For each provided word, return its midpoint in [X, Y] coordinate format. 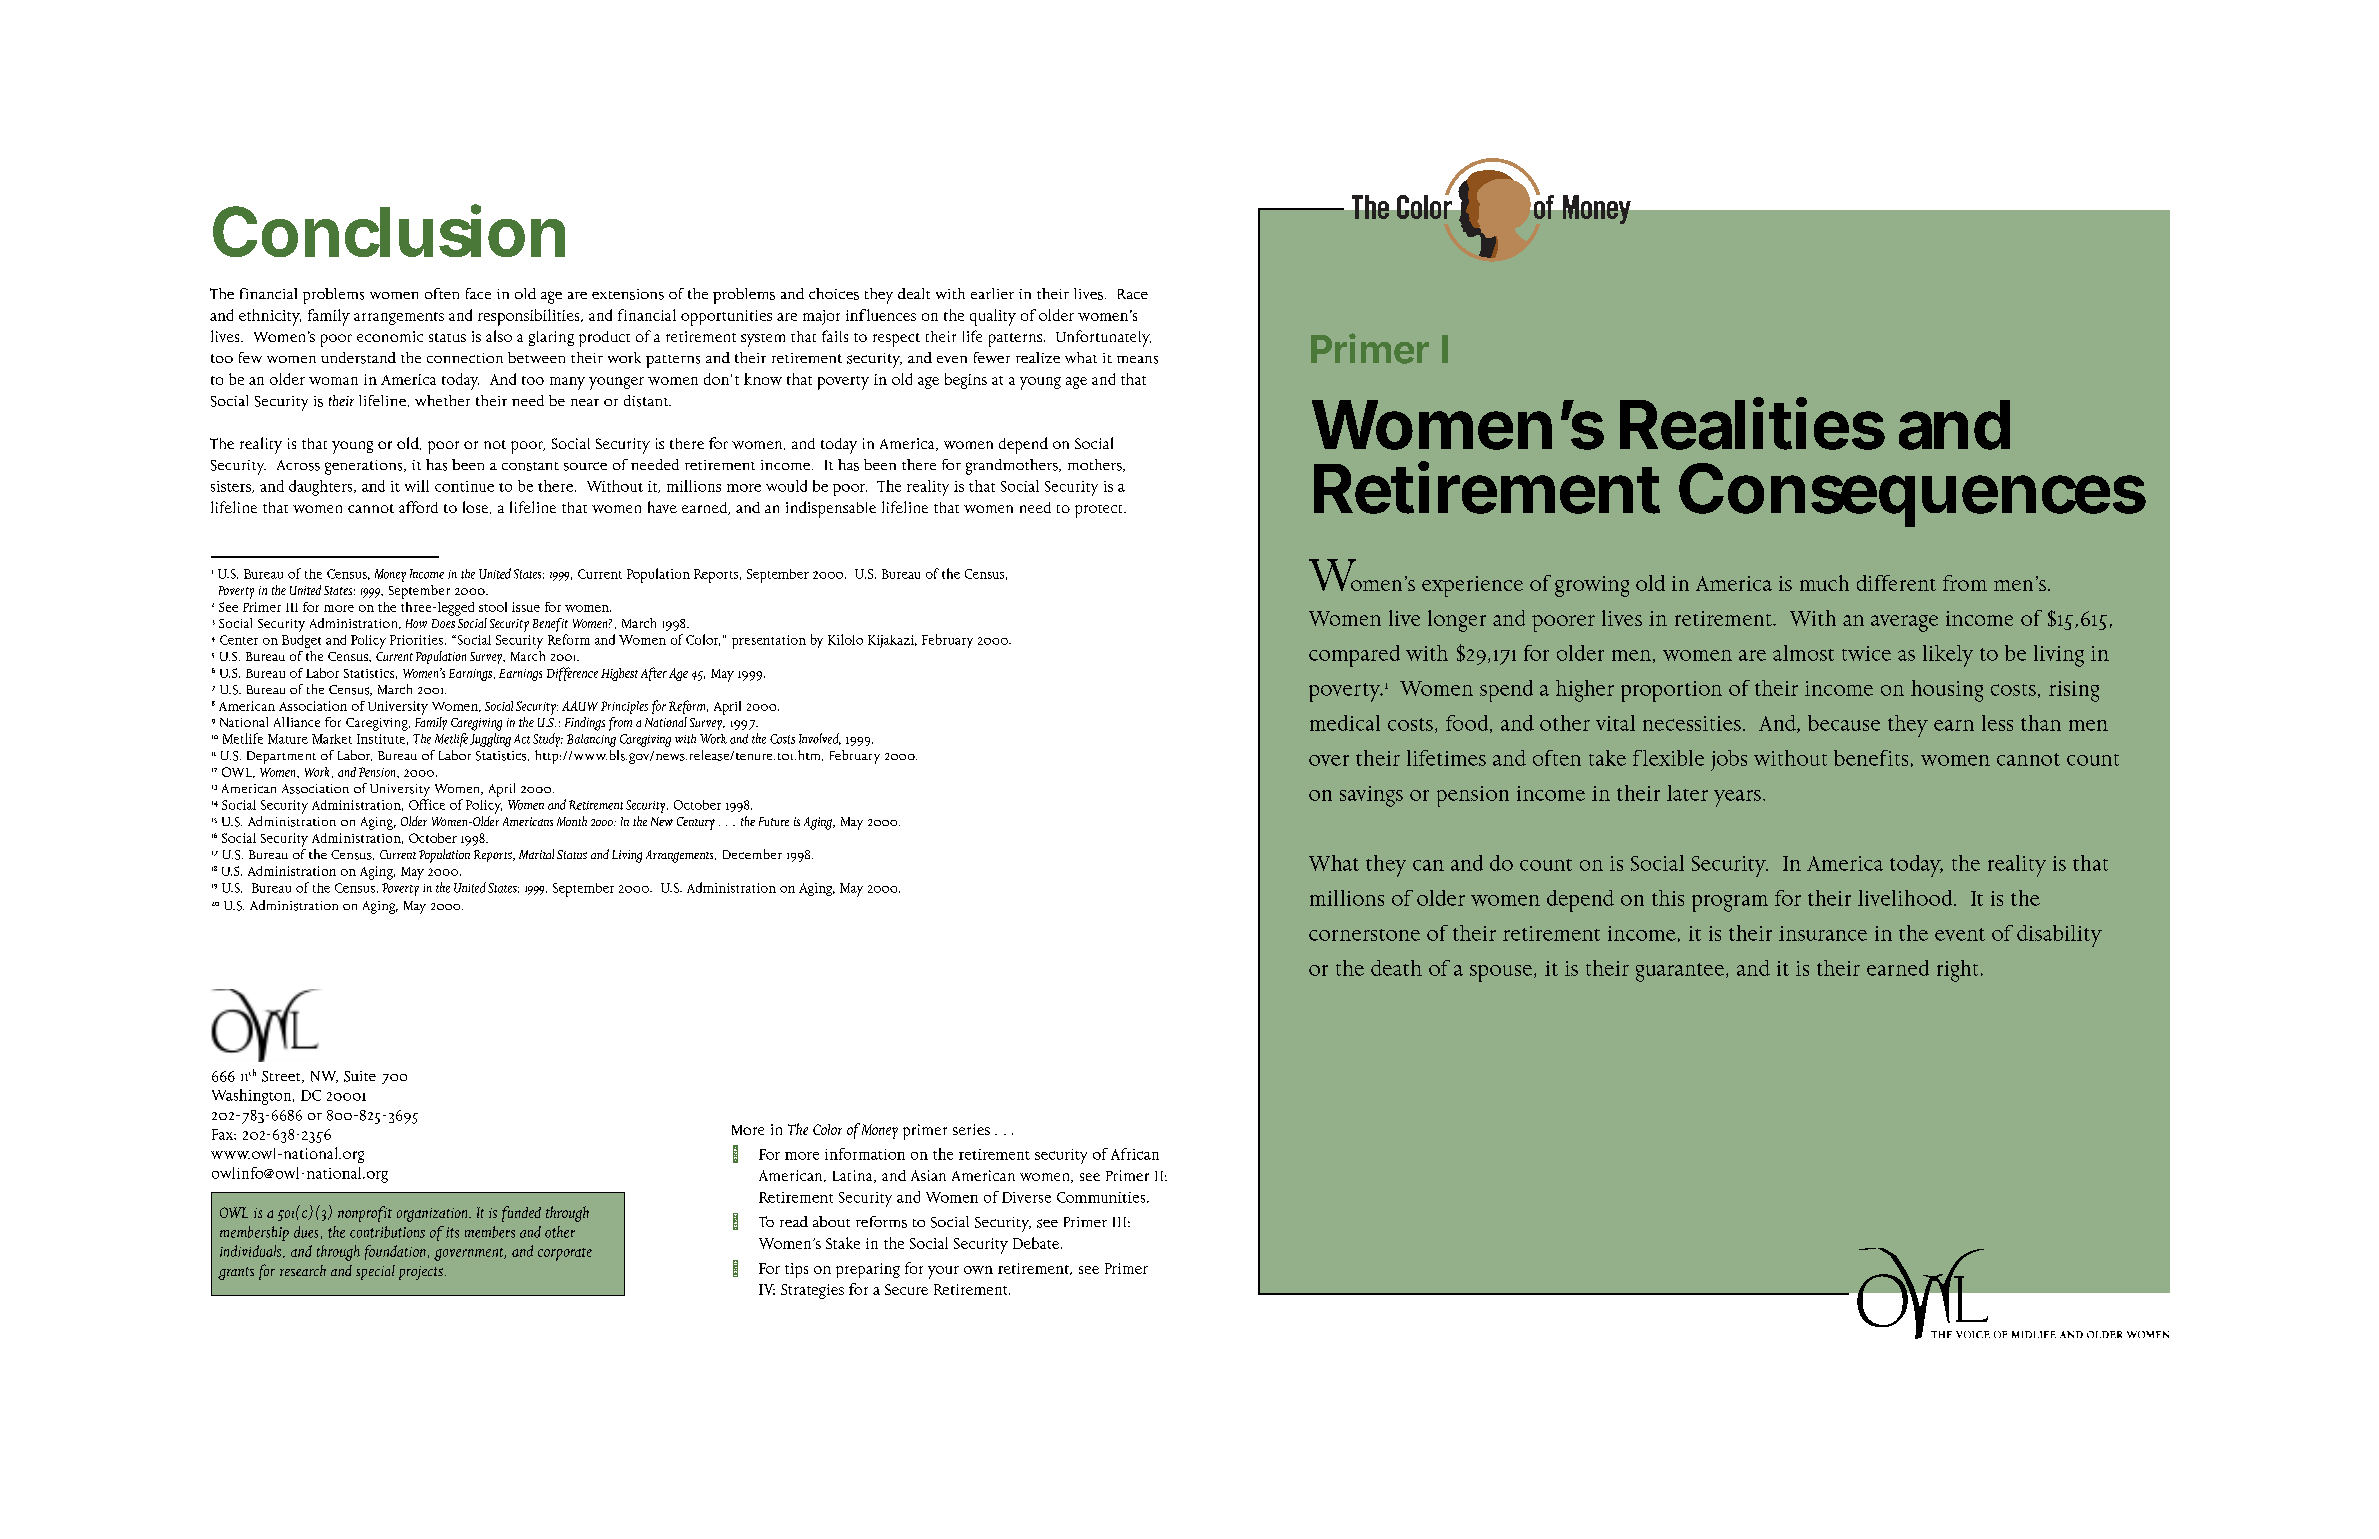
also [499, 336]
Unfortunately [1103, 338]
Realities [1752, 424]
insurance [1823, 933]
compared [1354, 656]
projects [421, 1273]
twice [1866, 653]
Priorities [416, 640]
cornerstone [1364, 935]
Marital [536, 854]
